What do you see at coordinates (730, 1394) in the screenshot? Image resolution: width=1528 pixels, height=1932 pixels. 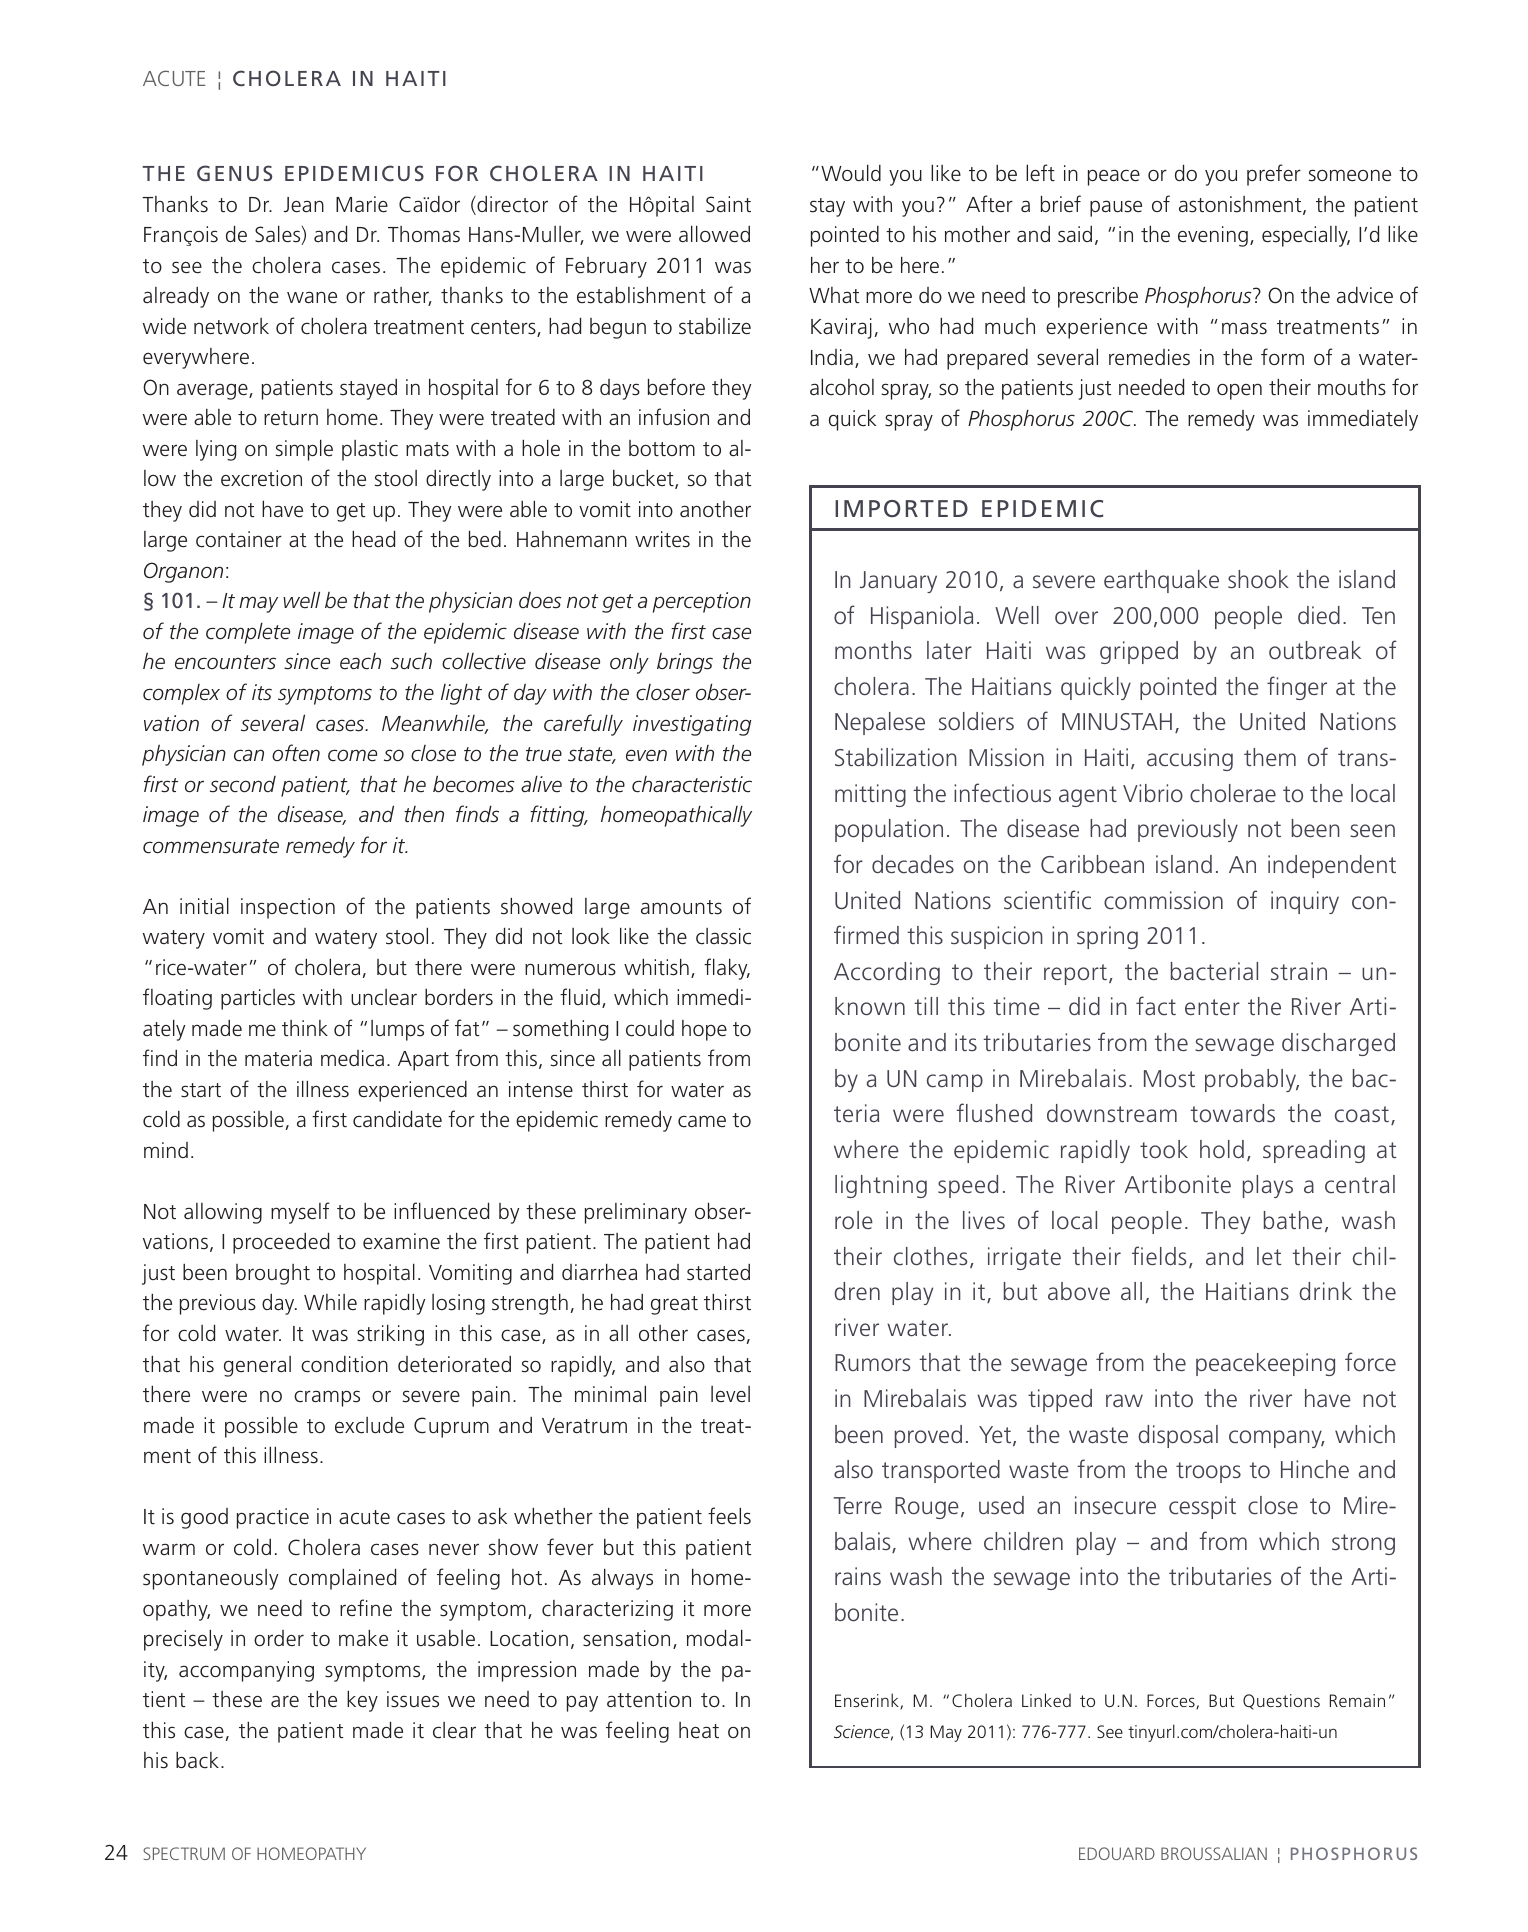 I see `level` at bounding box center [730, 1394].
